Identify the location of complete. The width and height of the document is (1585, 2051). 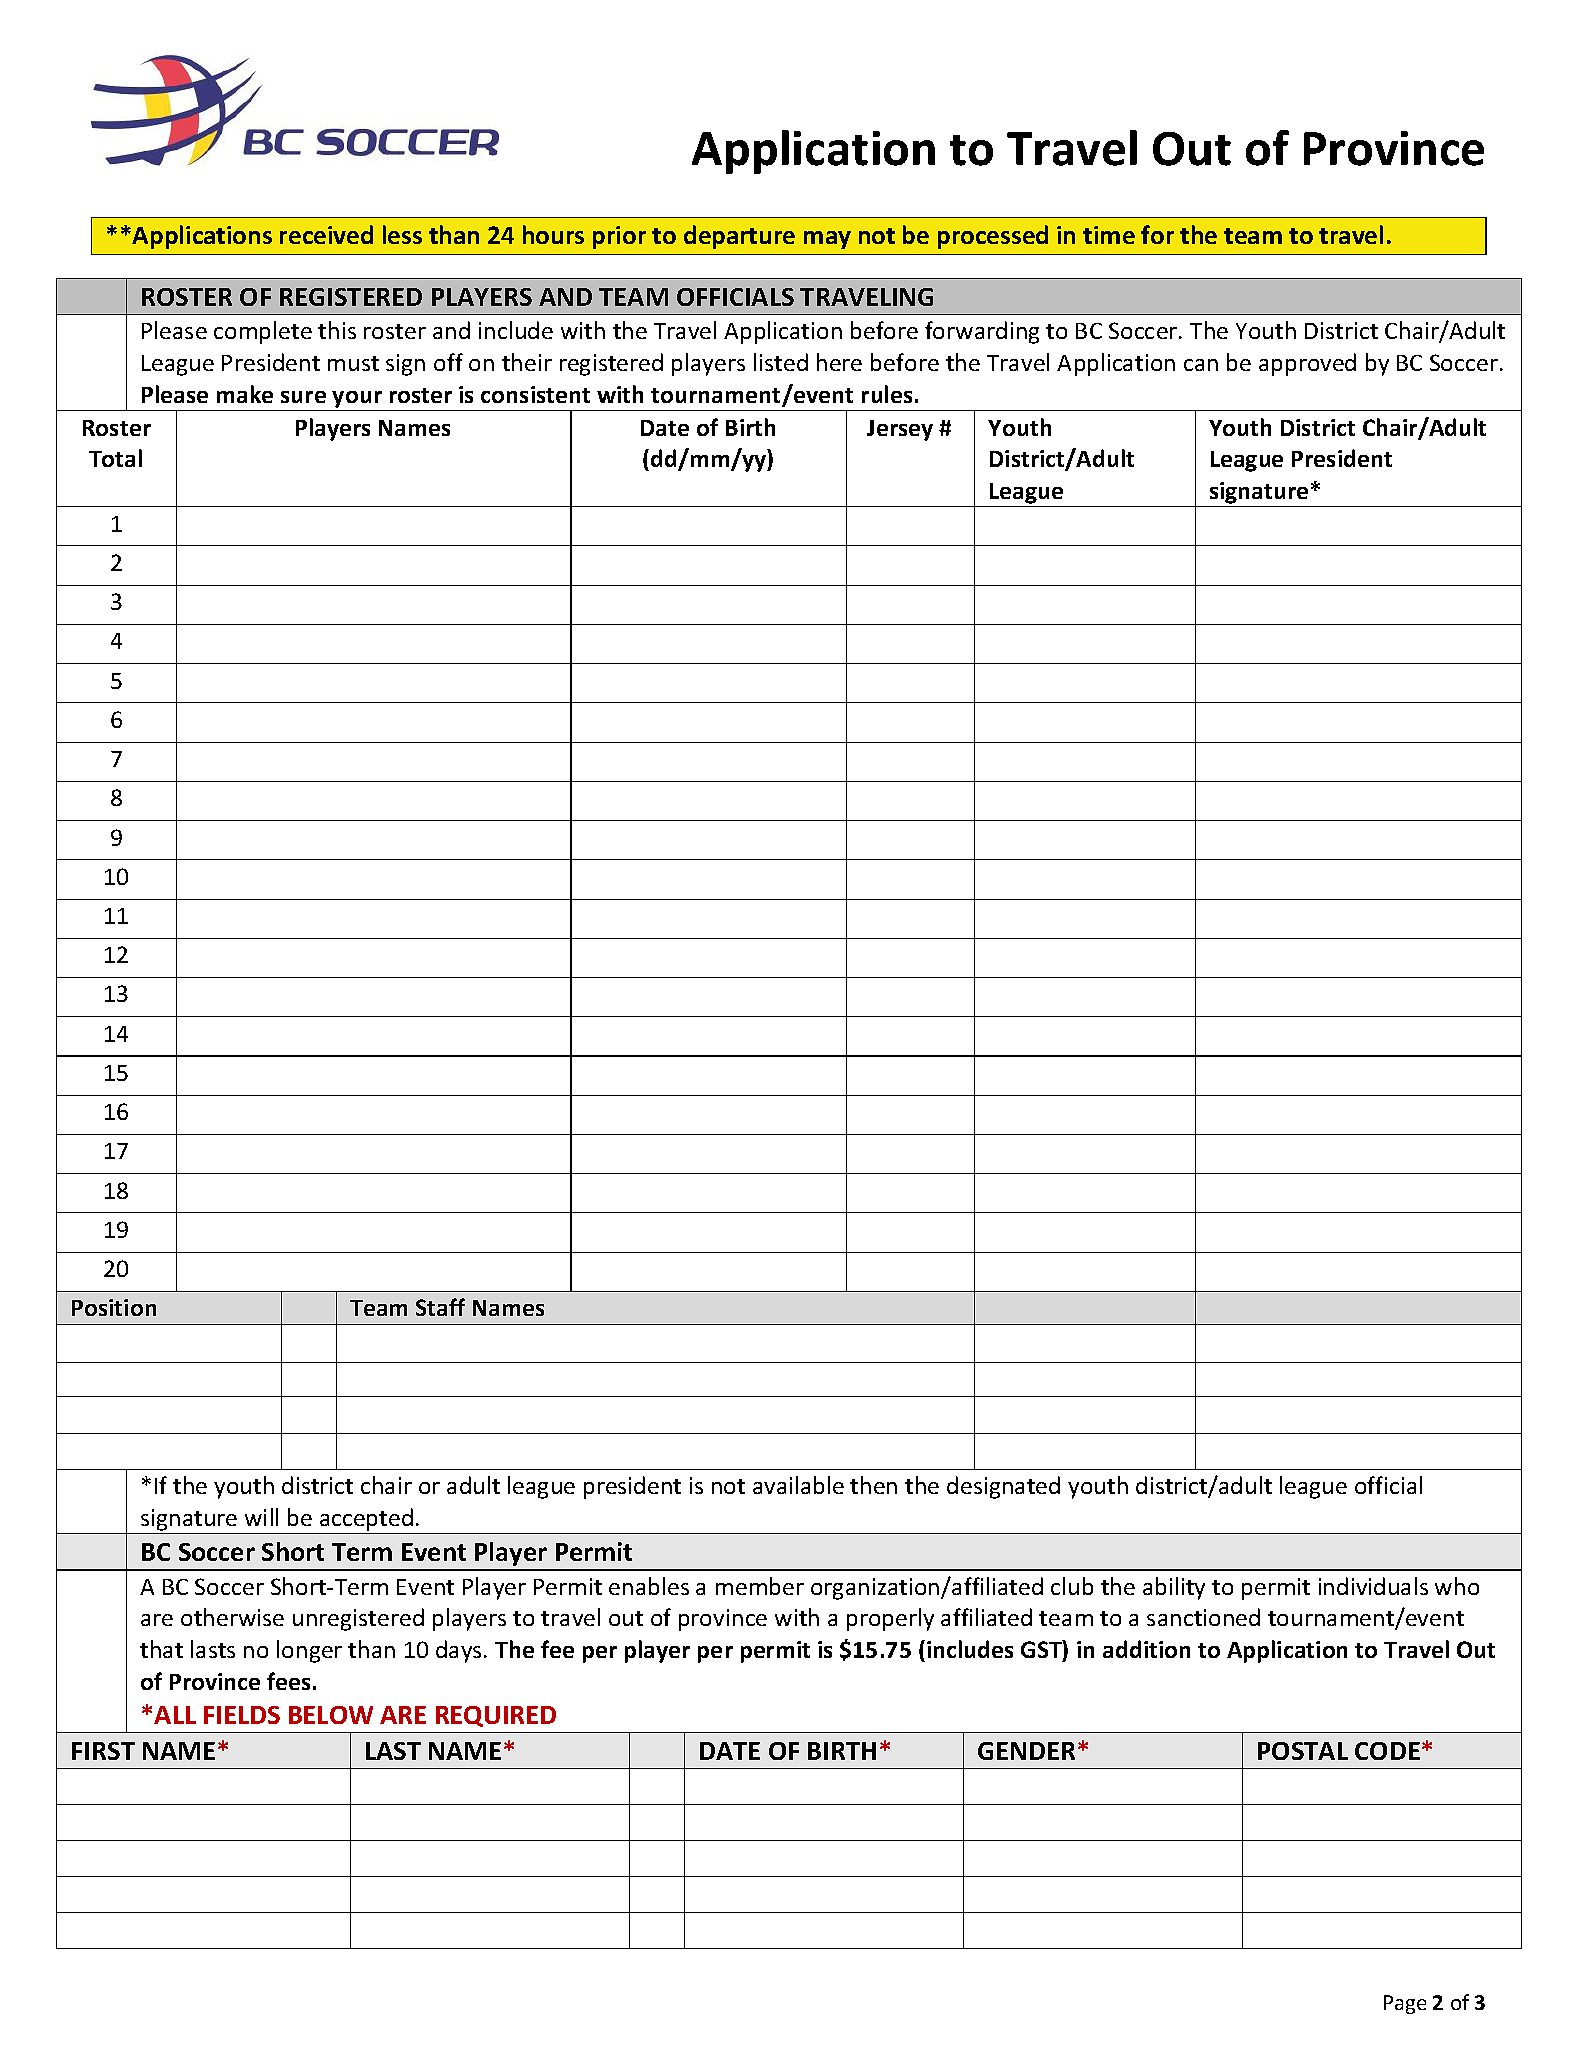
(263, 332).
